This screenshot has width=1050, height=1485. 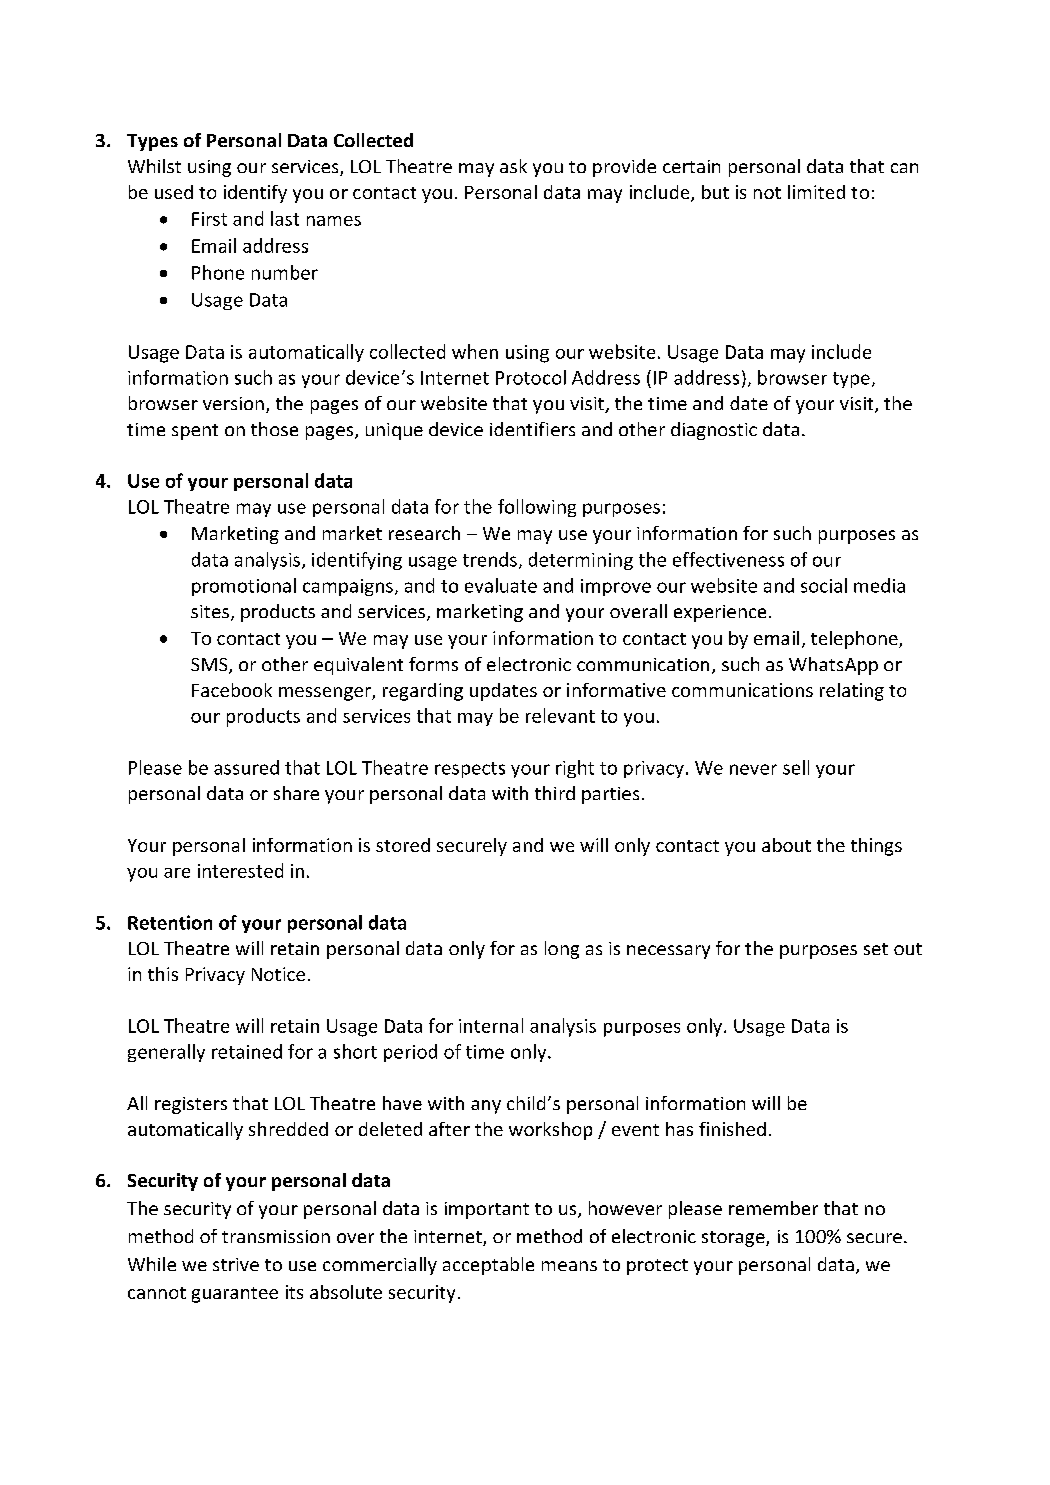 I want to click on limited, so click(x=816, y=192).
